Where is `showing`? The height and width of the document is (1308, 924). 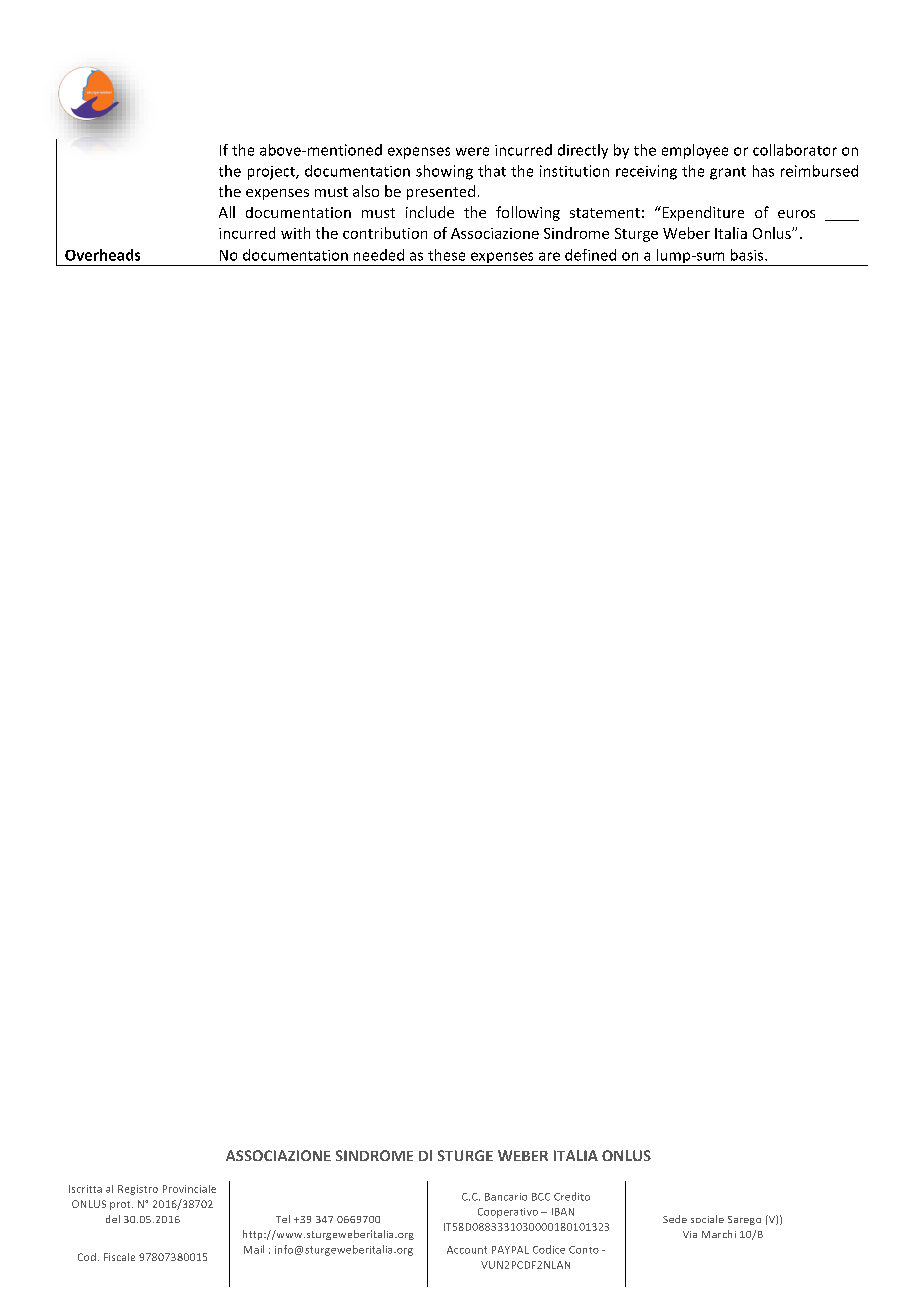
showing is located at coordinates (444, 172).
